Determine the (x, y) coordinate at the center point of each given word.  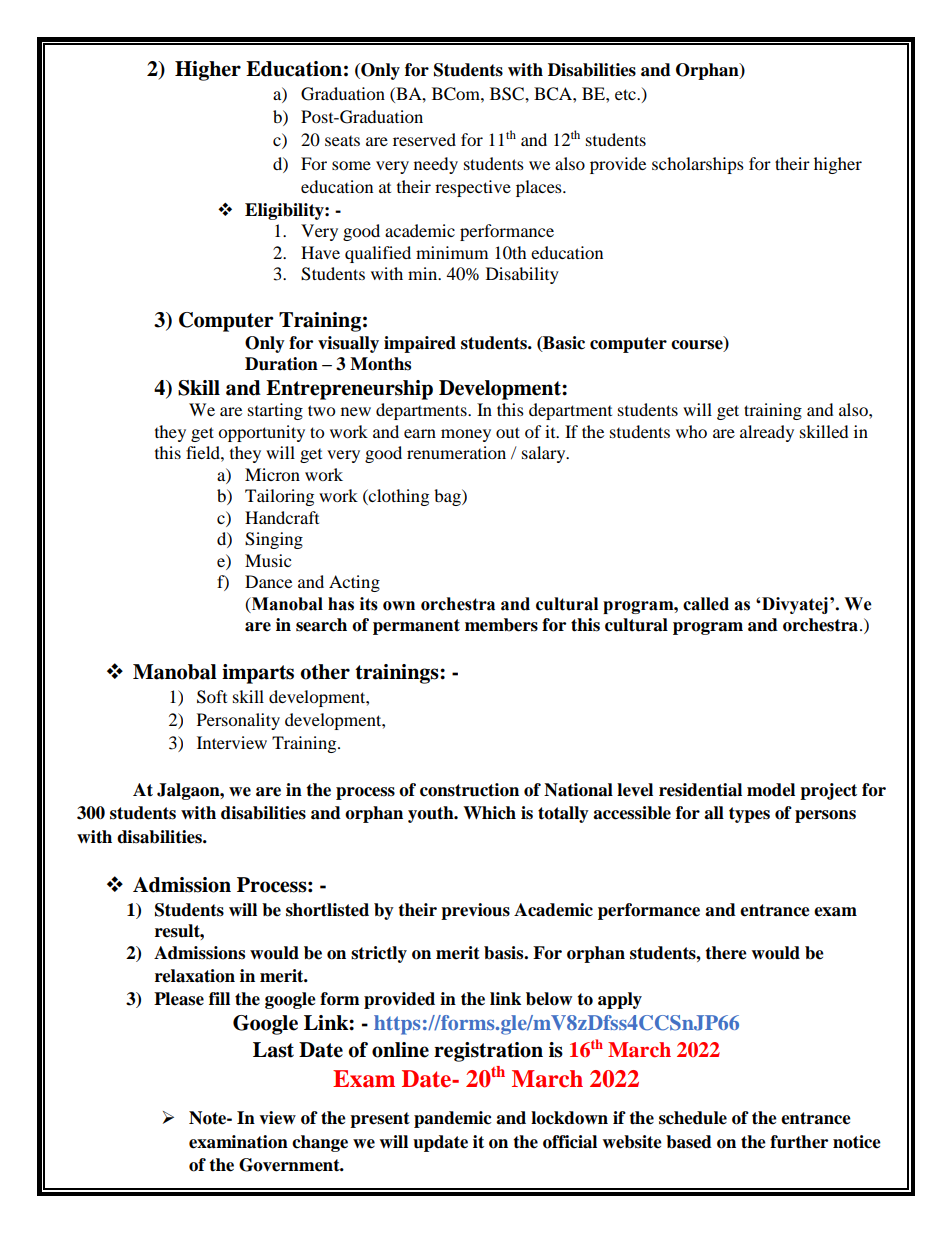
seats (342, 141)
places (540, 188)
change (320, 1143)
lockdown (569, 1118)
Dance (268, 581)
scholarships (698, 165)
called (706, 604)
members (501, 625)
